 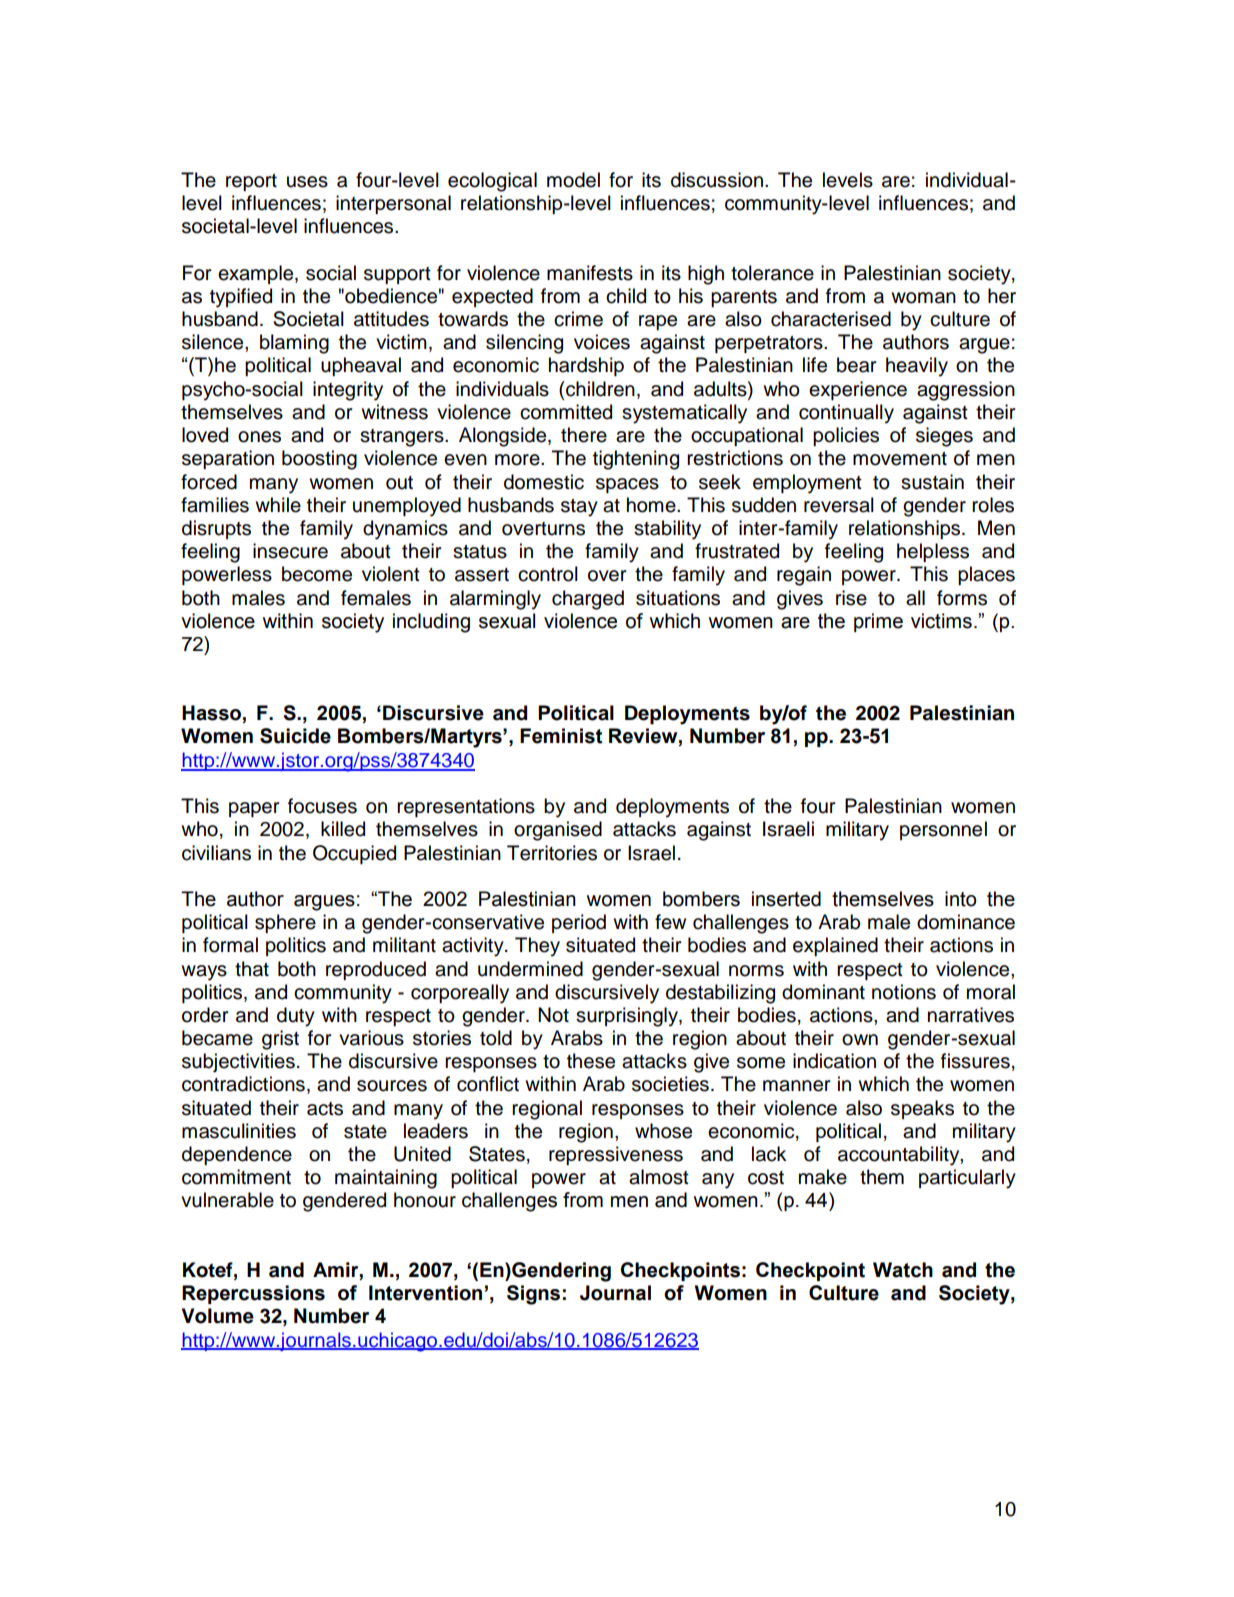 What do you see at coordinates (573, 180) in the screenshot?
I see `model` at bounding box center [573, 180].
